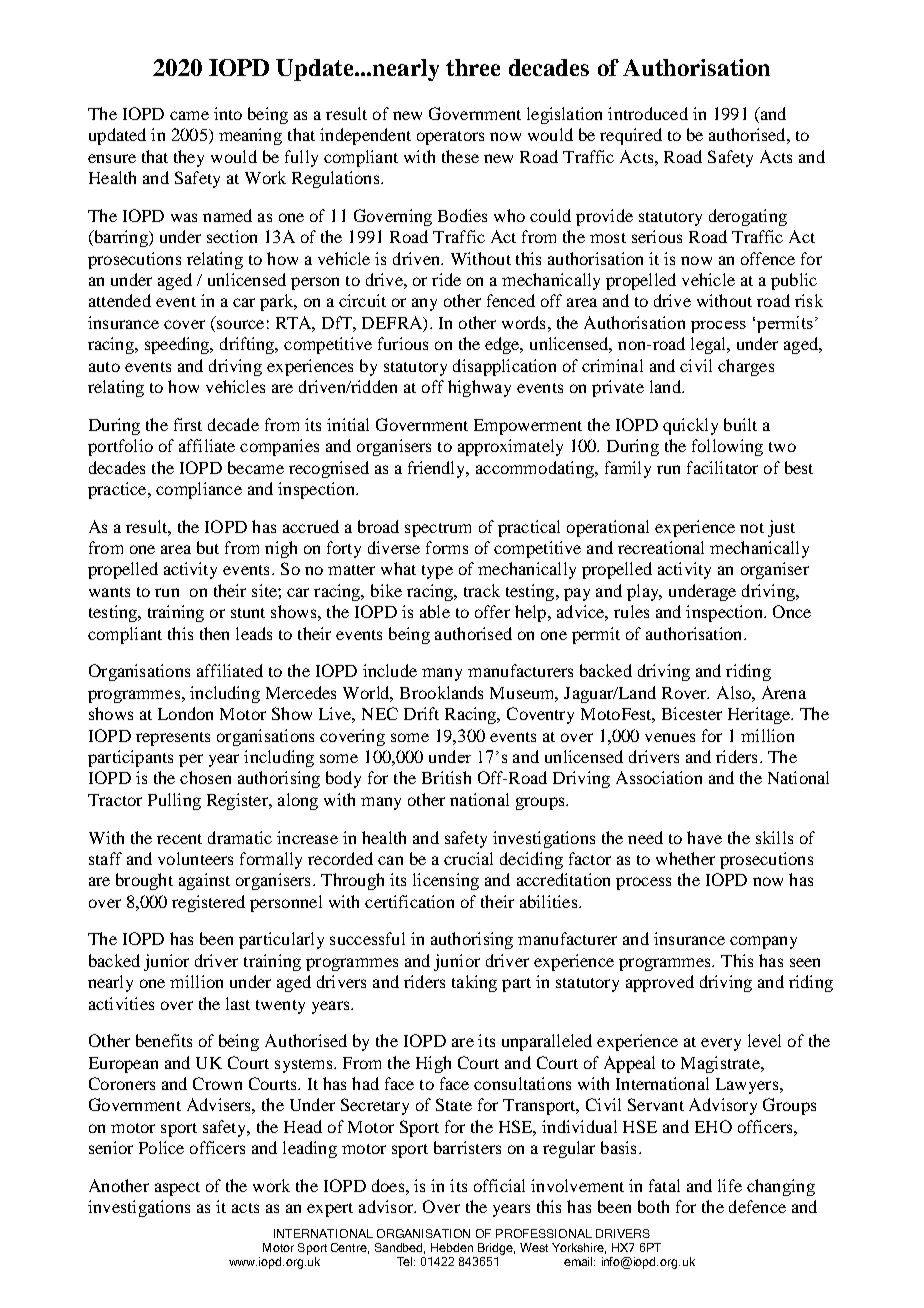  I want to click on introduced, so click(648, 113).
